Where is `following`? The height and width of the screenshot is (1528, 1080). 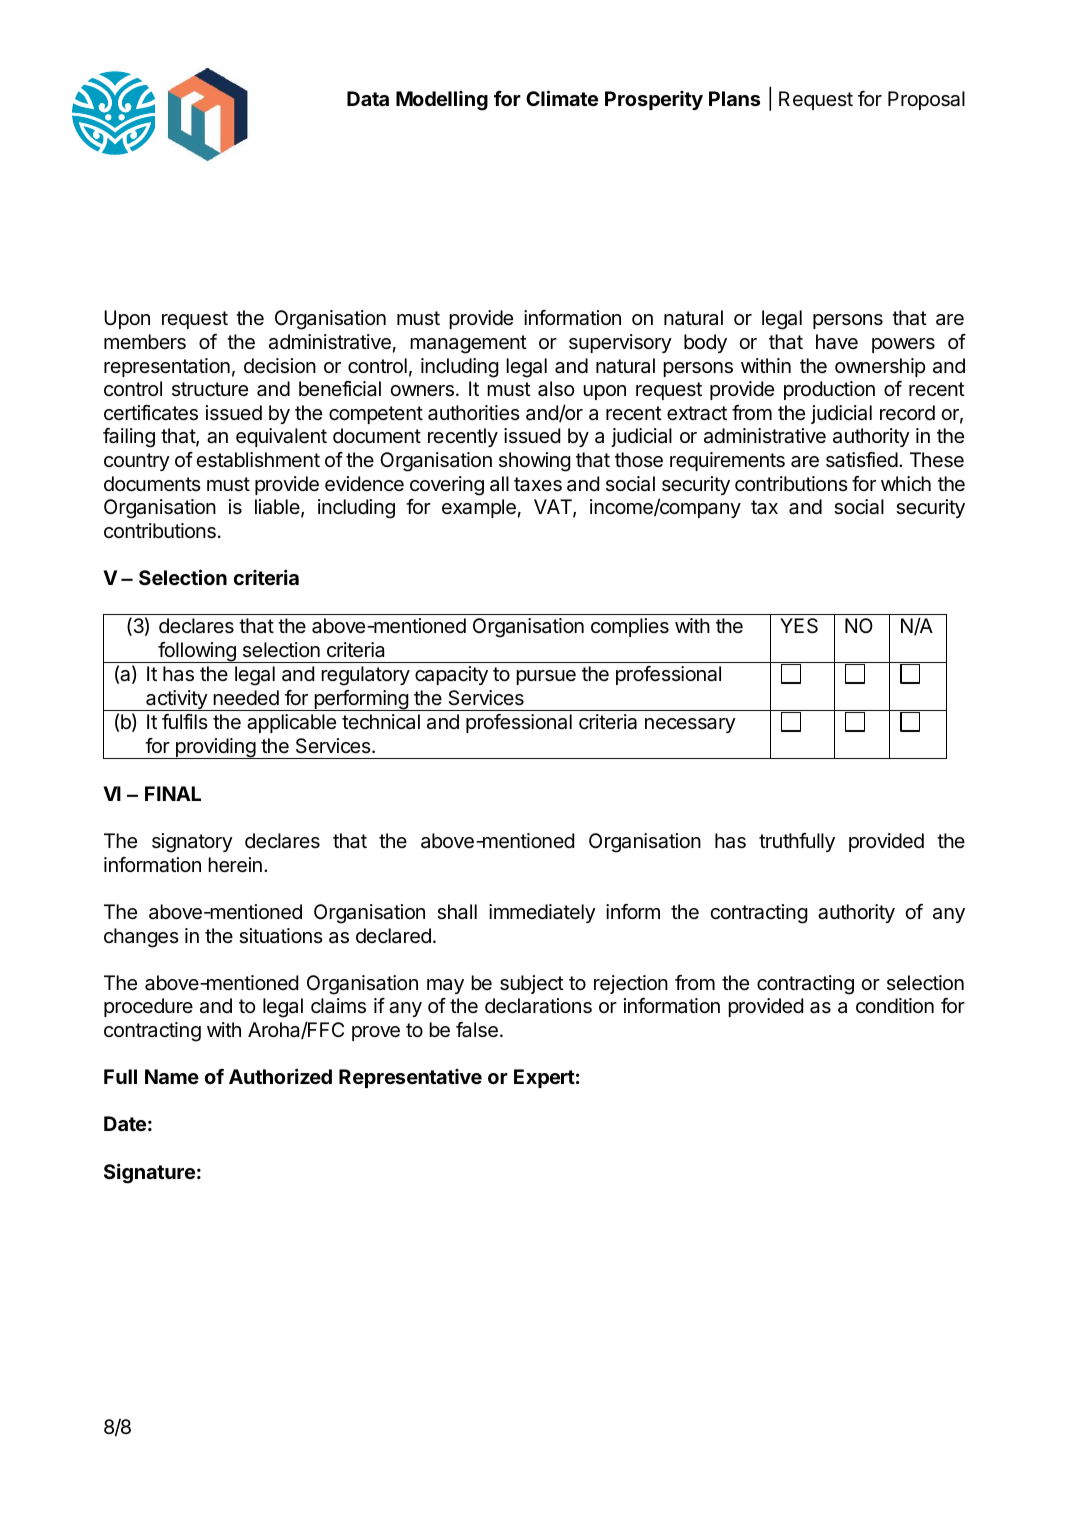 following is located at coordinates (197, 652).
